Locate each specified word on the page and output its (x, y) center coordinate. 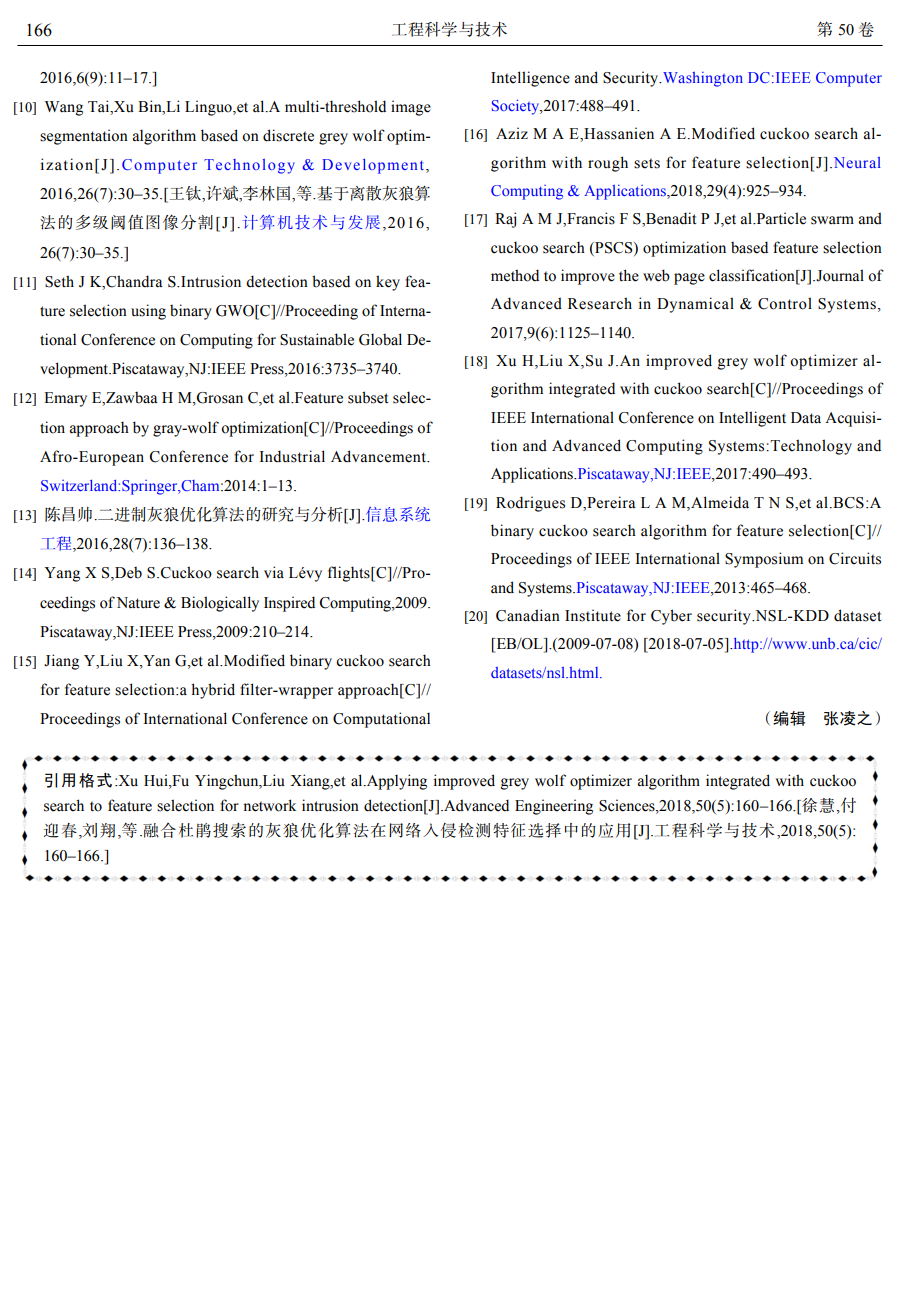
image (411, 108)
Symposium (764, 560)
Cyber (671, 617)
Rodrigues (530, 504)
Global (380, 339)
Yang (62, 574)
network (269, 805)
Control (785, 303)
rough (608, 164)
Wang (64, 108)
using (148, 312)
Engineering (554, 807)
